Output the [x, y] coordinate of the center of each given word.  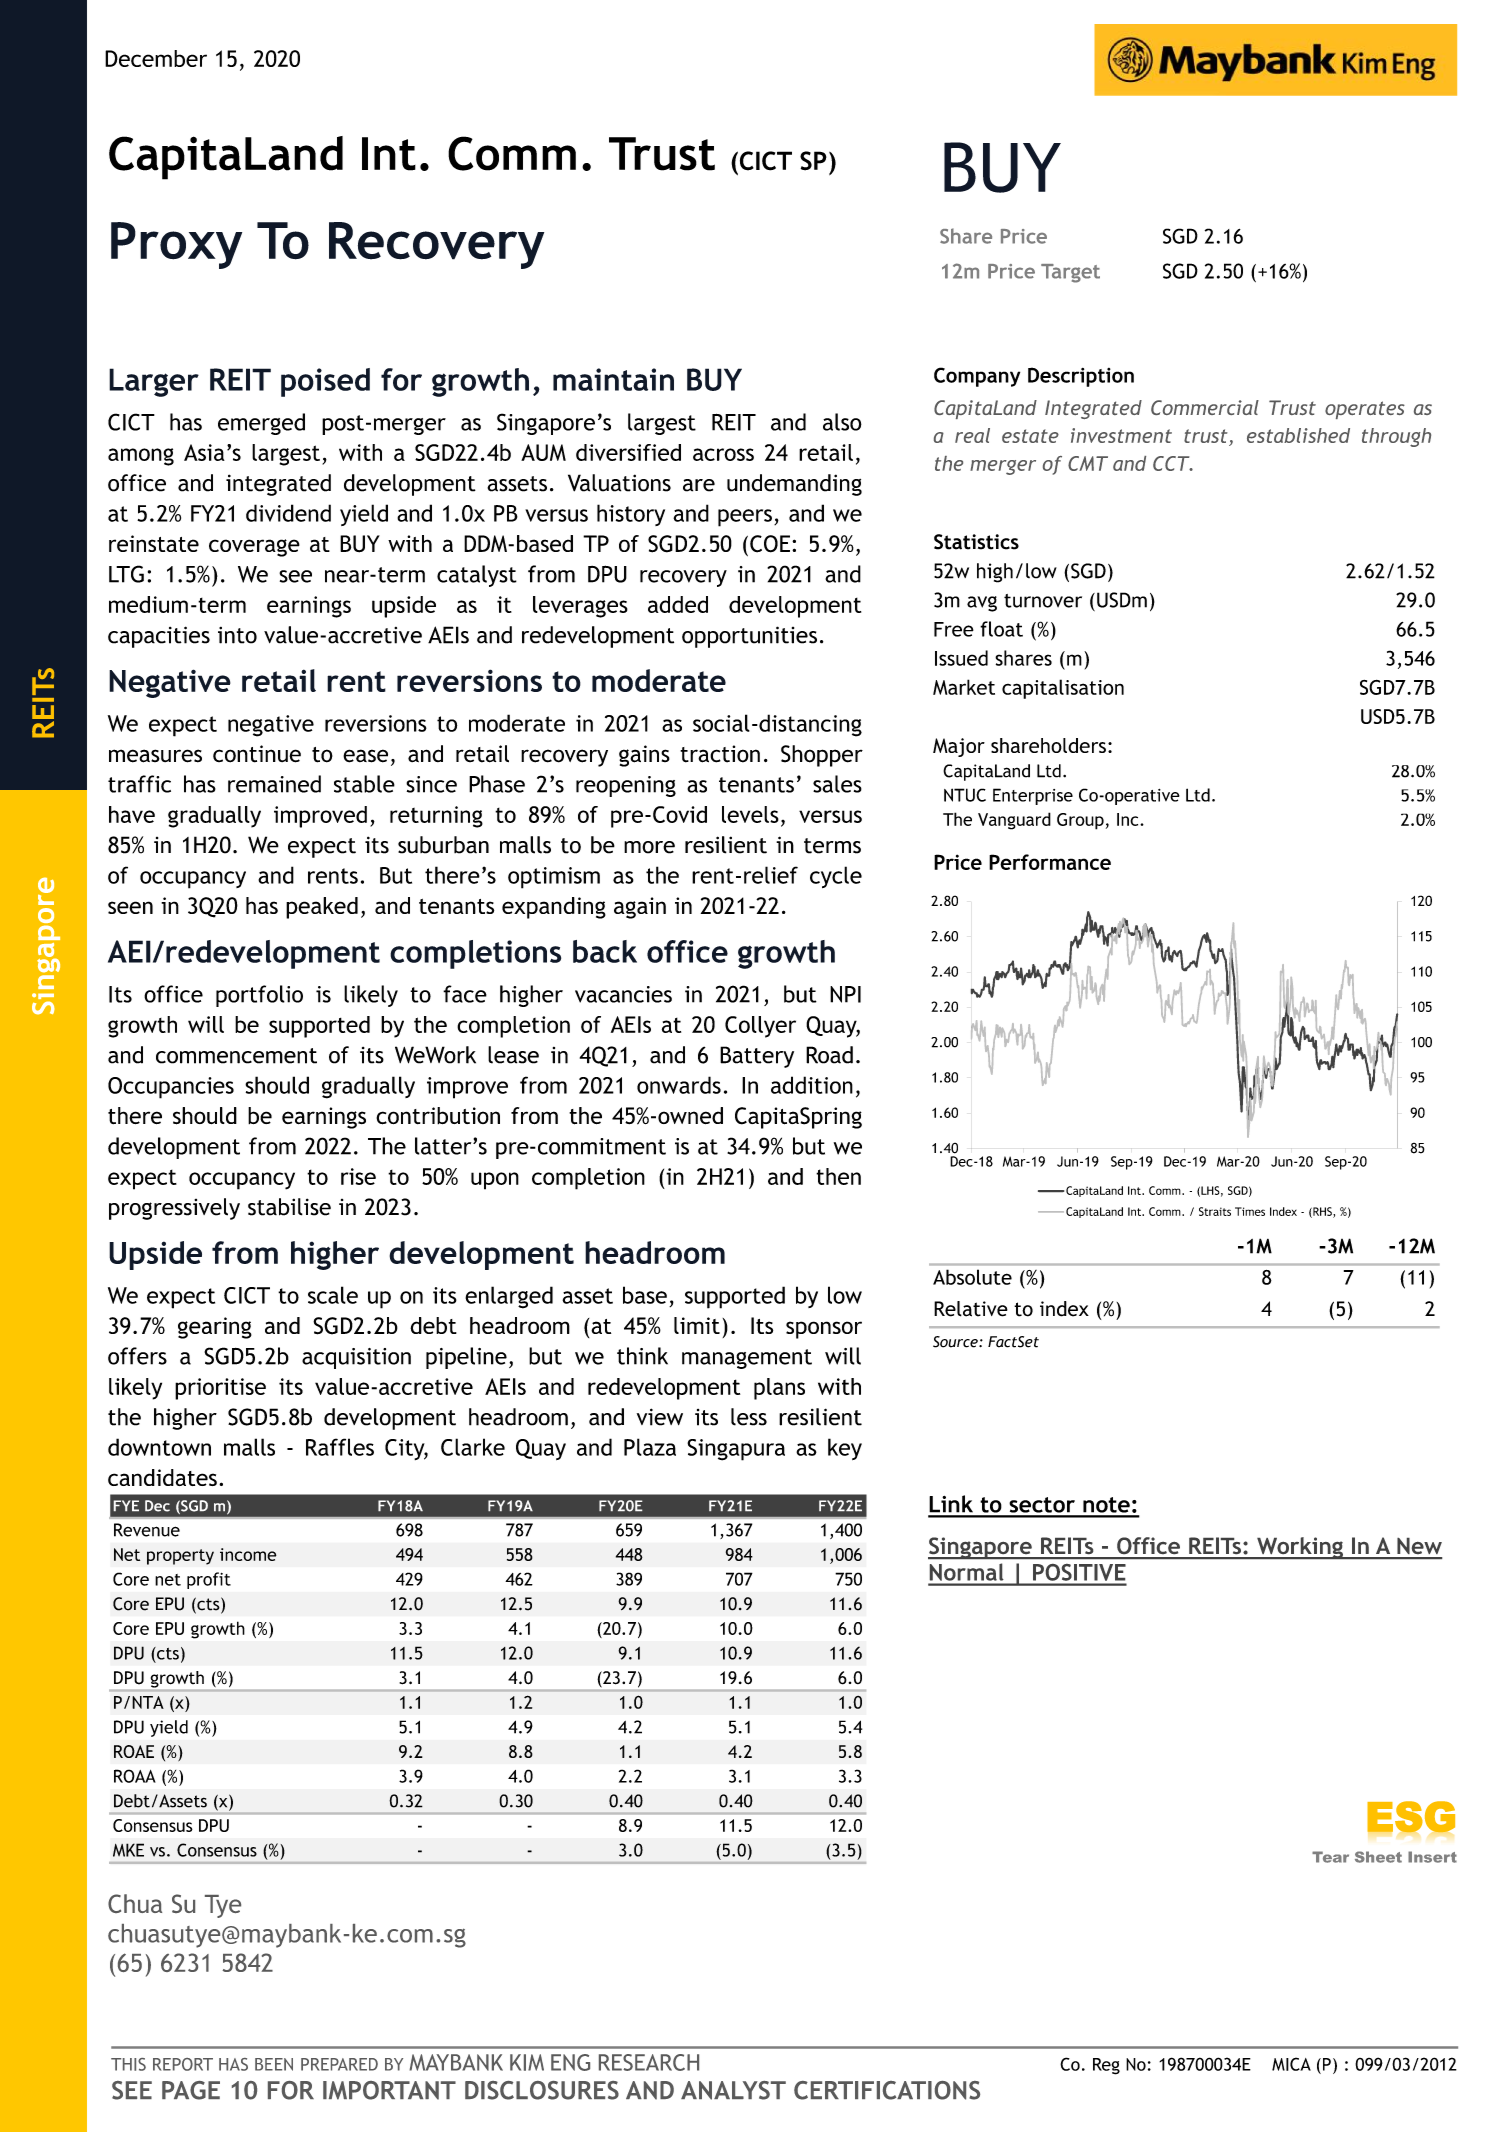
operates [1365, 410]
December [156, 58]
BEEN [274, 2064]
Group [1080, 821]
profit [209, 1580]
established [1298, 435]
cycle [836, 877]
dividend [288, 513]
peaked [322, 908]
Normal [966, 1572]
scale [333, 1295]
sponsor [824, 1330]
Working [1300, 1548]
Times [1250, 1211]
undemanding [794, 485]
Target [1070, 273]
